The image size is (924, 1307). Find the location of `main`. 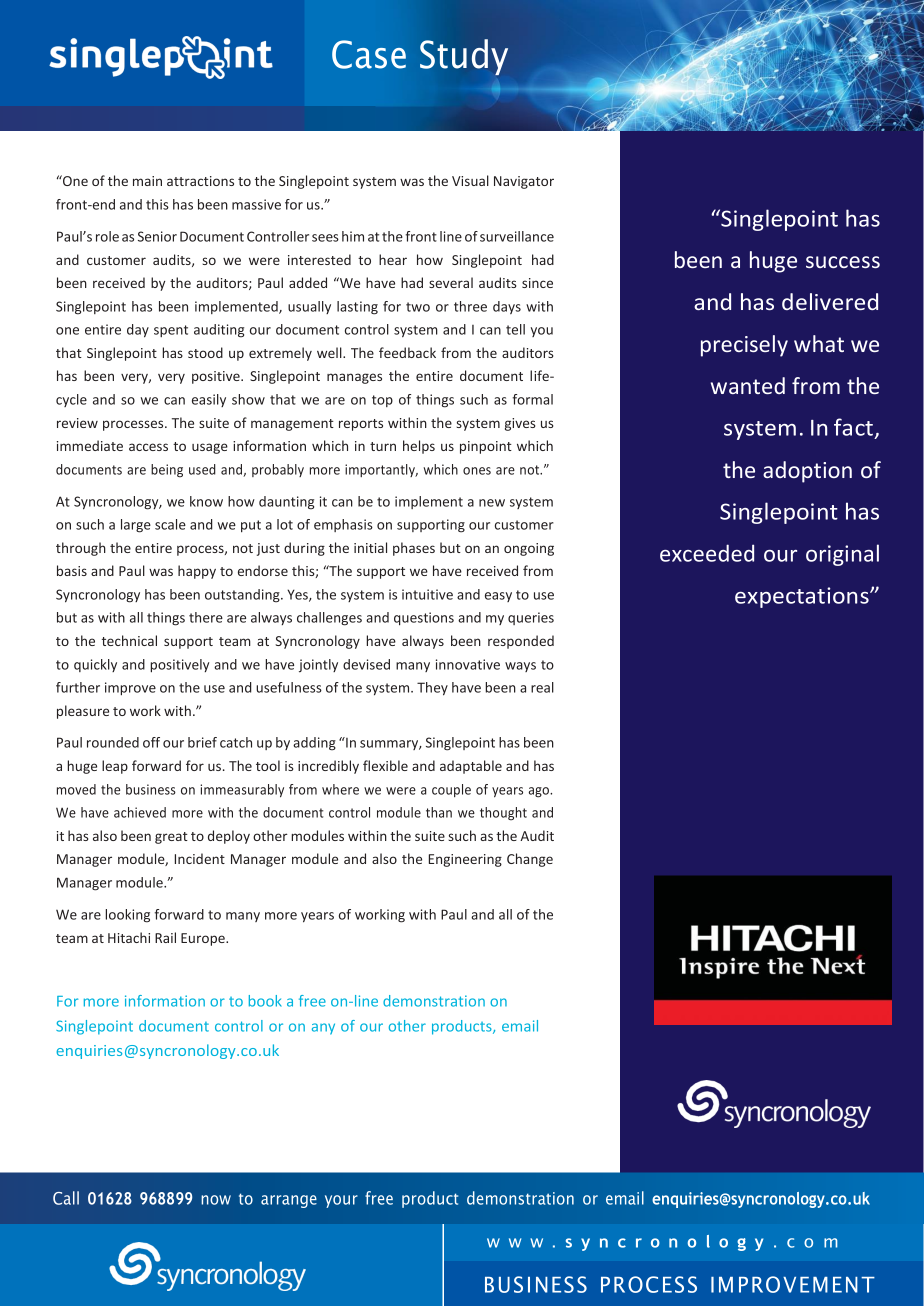

main is located at coordinates (147, 181).
